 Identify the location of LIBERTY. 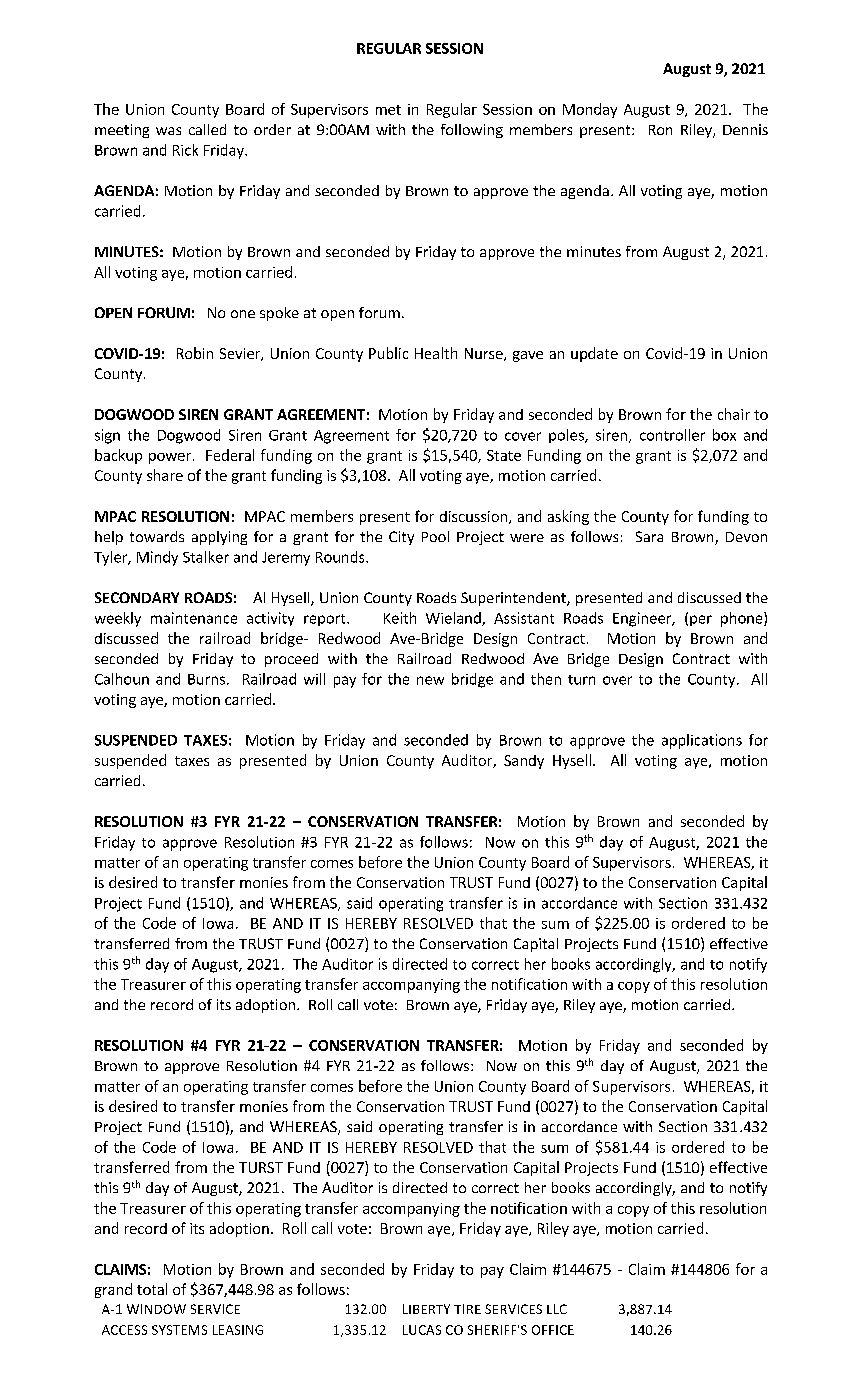
(426, 1309).
